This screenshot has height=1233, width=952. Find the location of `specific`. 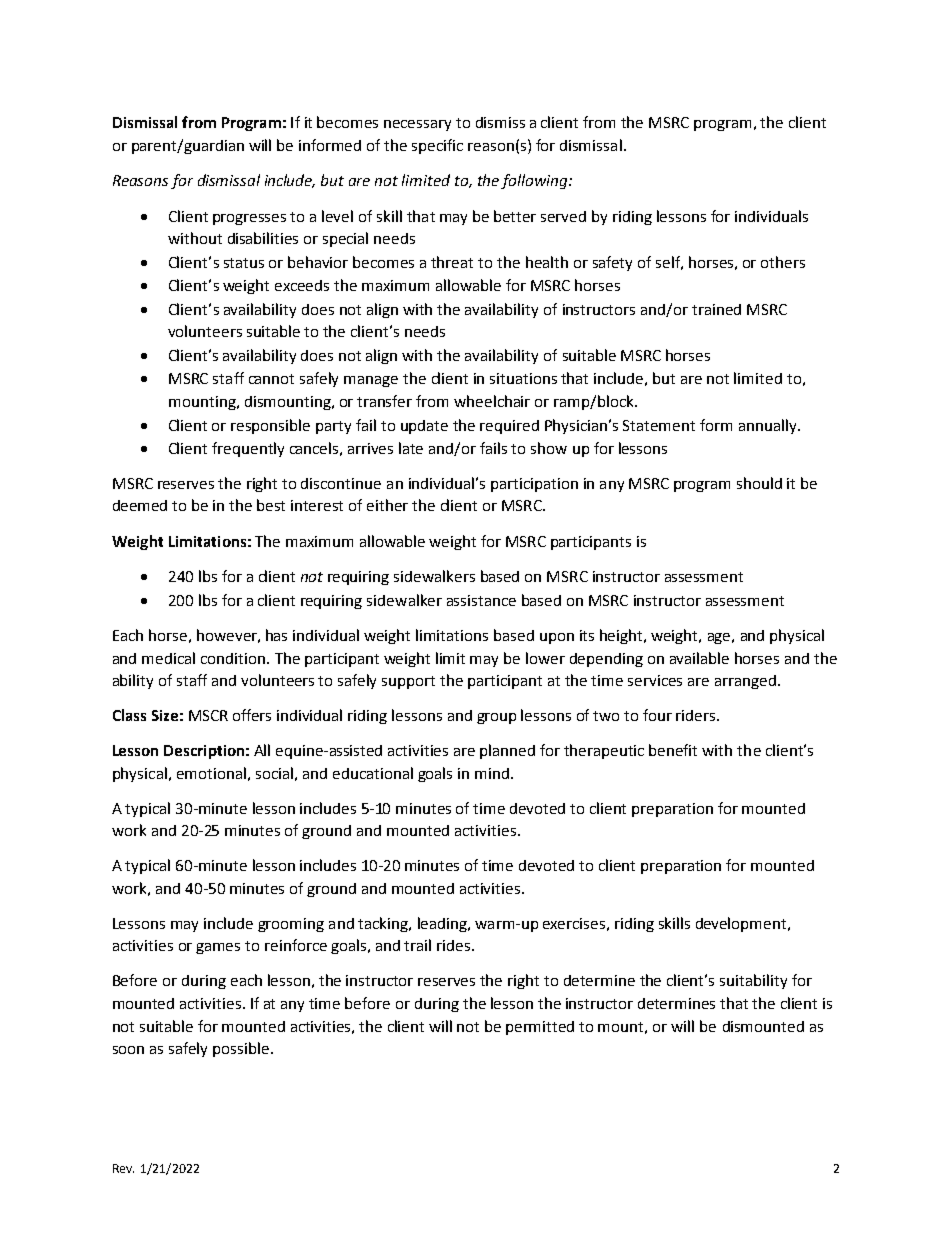

specific is located at coordinates (437, 146).
